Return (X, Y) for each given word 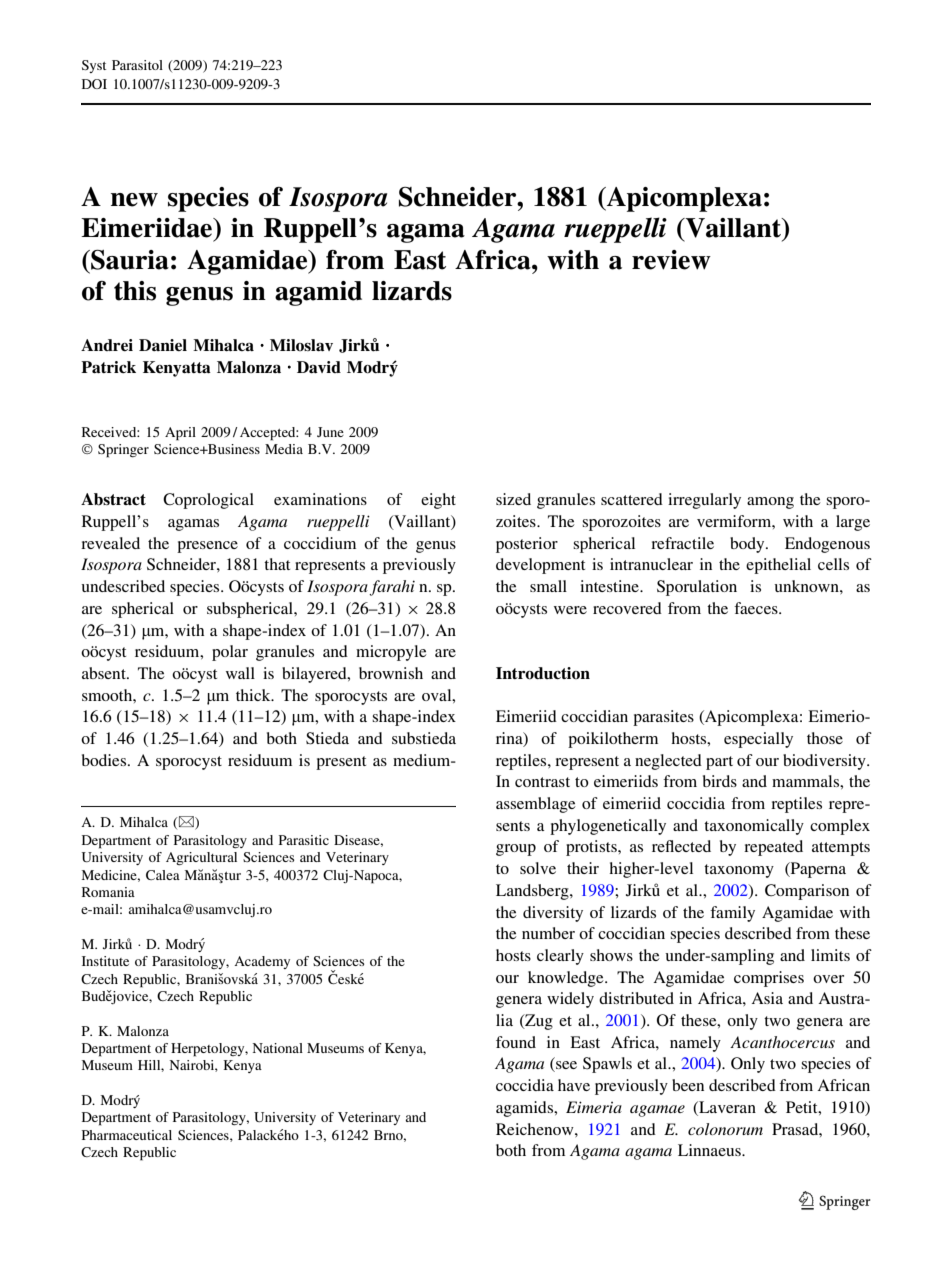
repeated (773, 848)
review (671, 260)
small (548, 586)
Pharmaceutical (127, 1135)
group (516, 850)
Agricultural (201, 858)
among (770, 503)
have (574, 1085)
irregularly (704, 501)
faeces (757, 608)
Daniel (163, 345)
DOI (94, 84)
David (319, 367)
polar (230, 653)
